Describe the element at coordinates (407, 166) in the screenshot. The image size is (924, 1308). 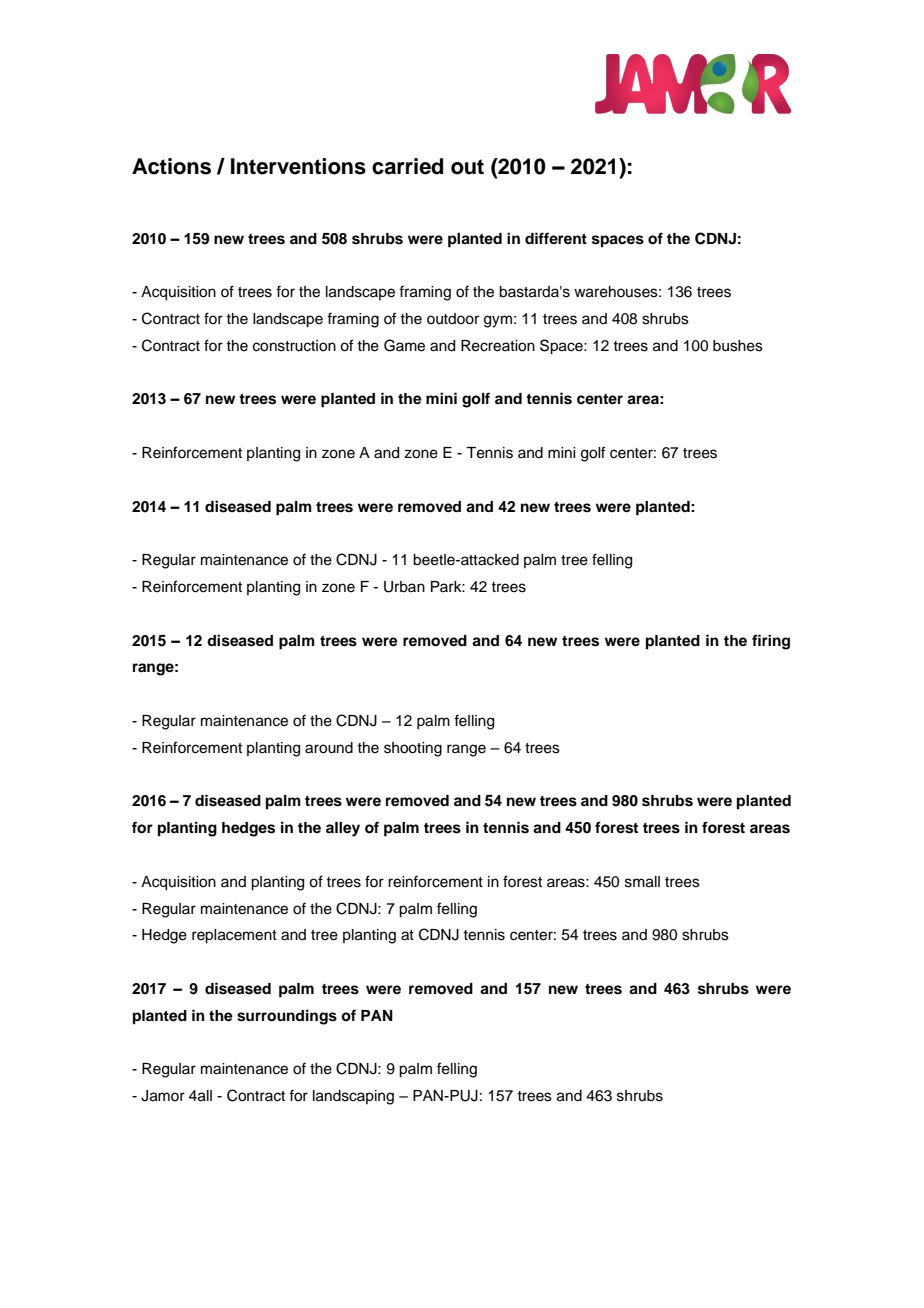
I see `carried` at that location.
